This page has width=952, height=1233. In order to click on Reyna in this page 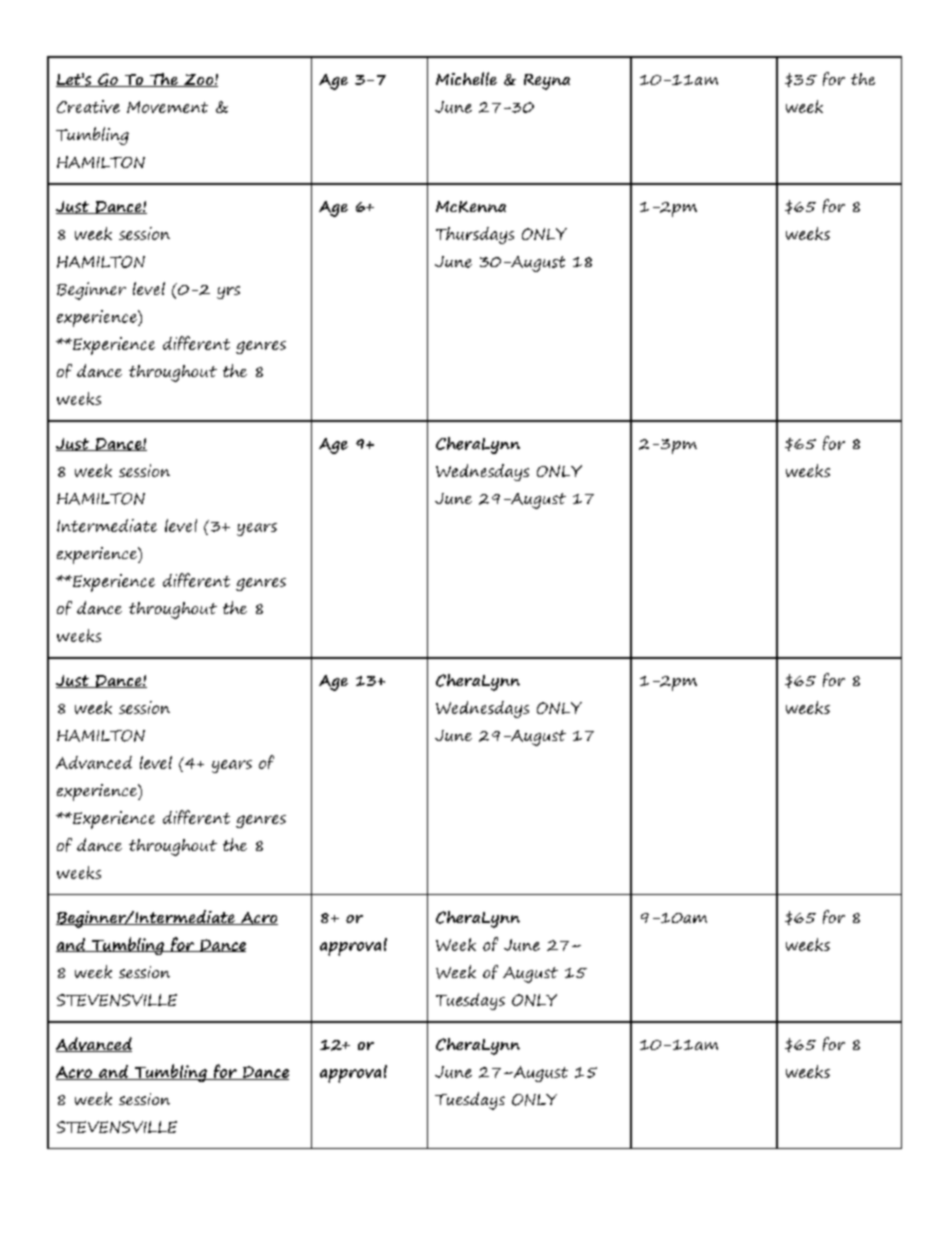, I will do `click(547, 82)`.
